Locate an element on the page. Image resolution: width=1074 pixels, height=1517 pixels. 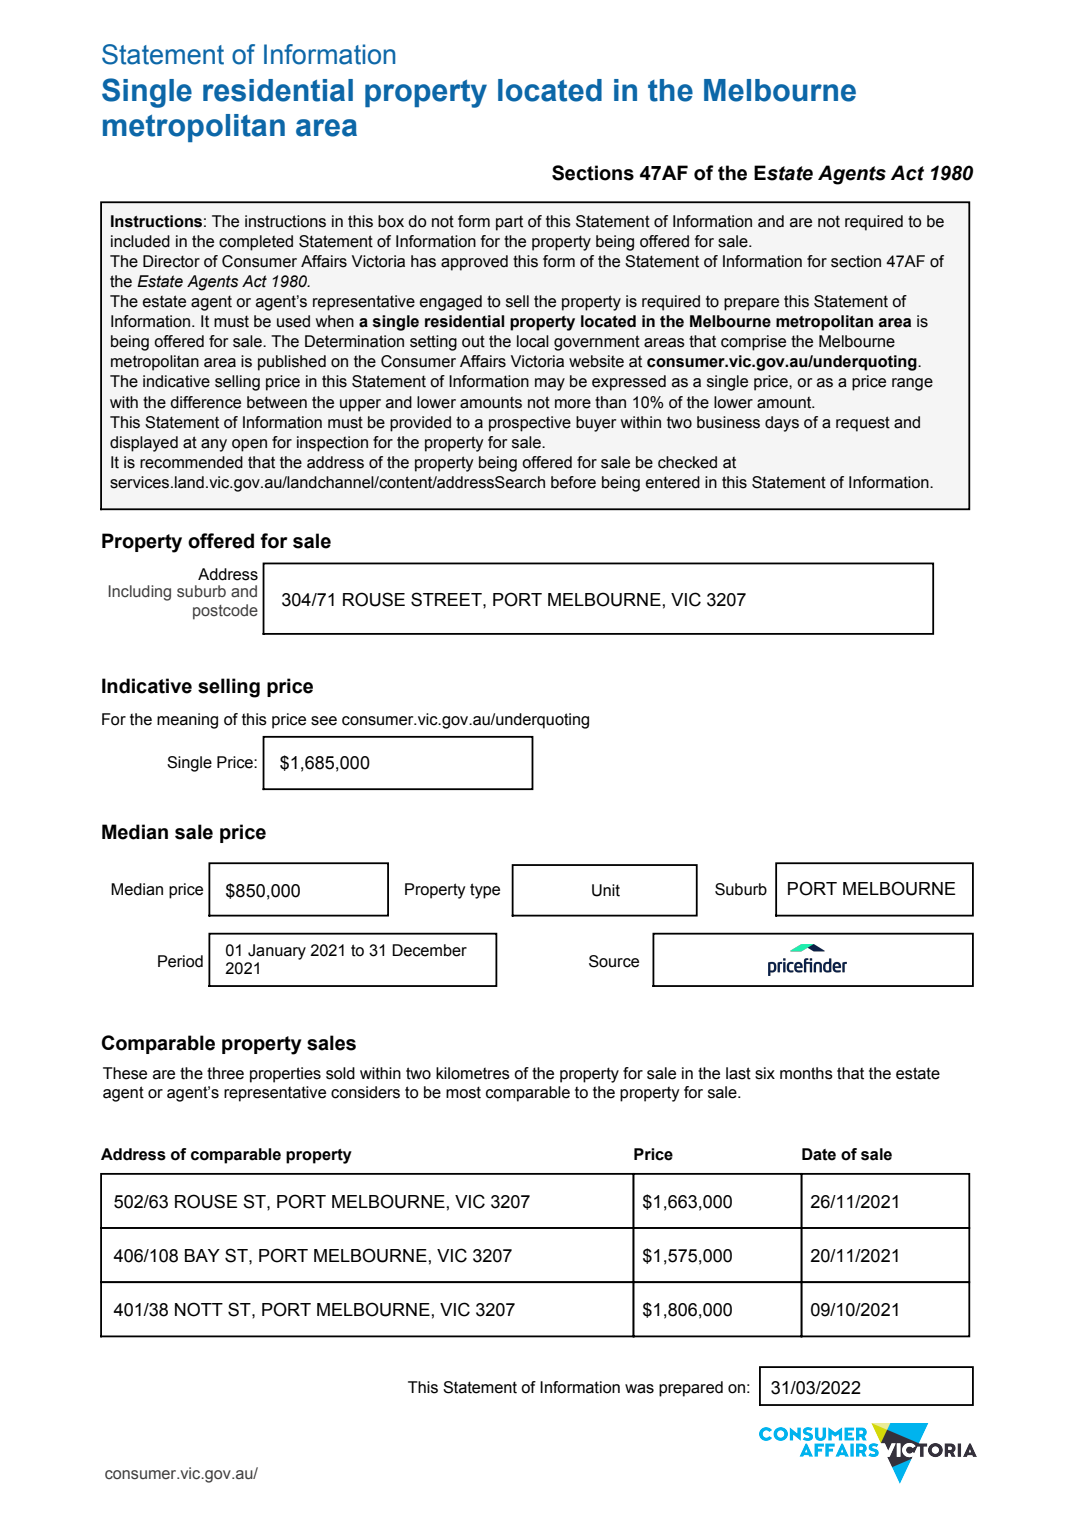
completed is located at coordinates (256, 243).
